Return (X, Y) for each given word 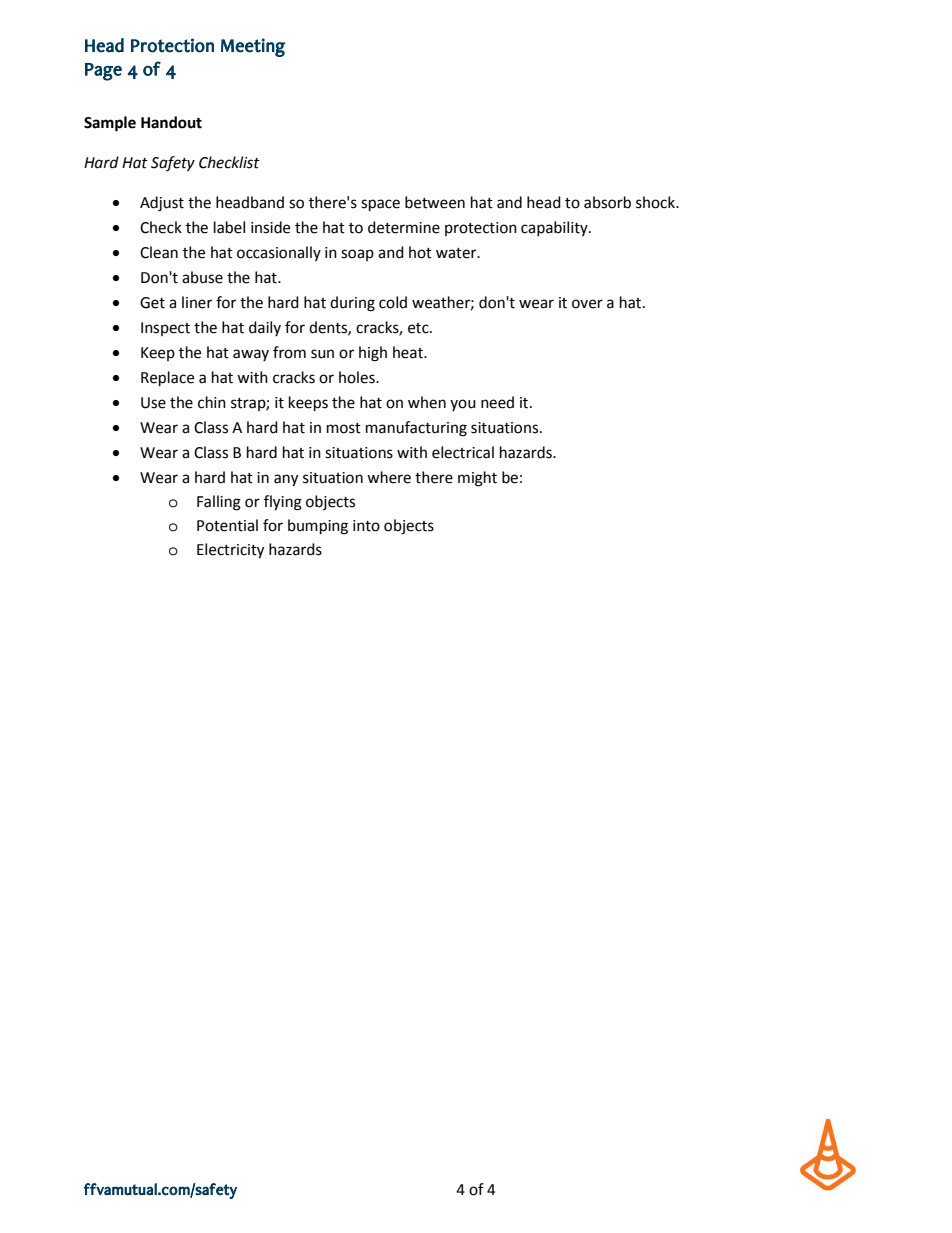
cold (393, 302)
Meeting (253, 47)
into (366, 526)
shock (656, 202)
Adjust (162, 204)
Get (152, 303)
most (344, 428)
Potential (227, 525)
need (497, 402)
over (587, 304)
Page (103, 72)
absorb (607, 202)
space (380, 205)
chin (212, 402)
